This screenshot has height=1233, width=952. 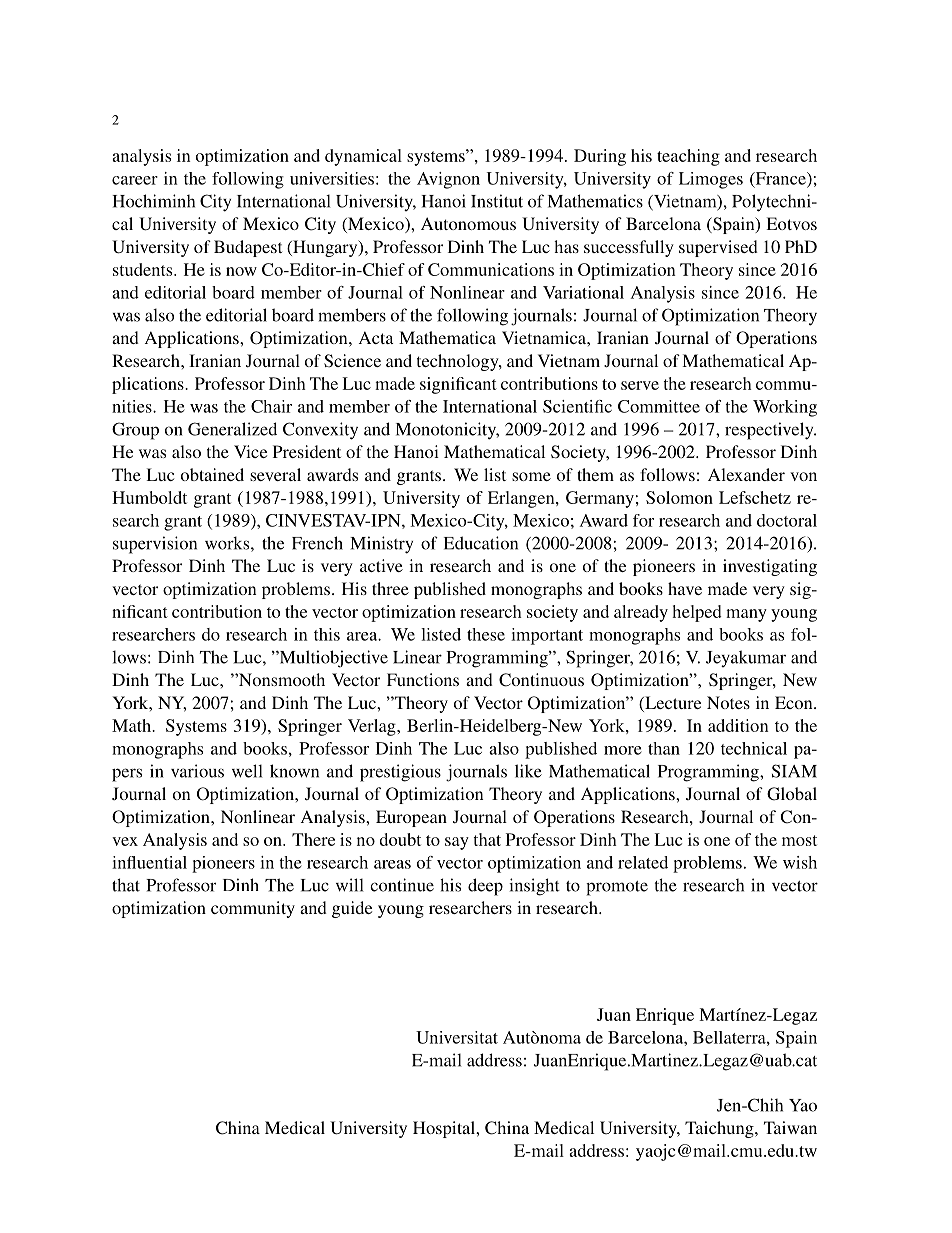 I want to click on Avignon, so click(x=448, y=180).
